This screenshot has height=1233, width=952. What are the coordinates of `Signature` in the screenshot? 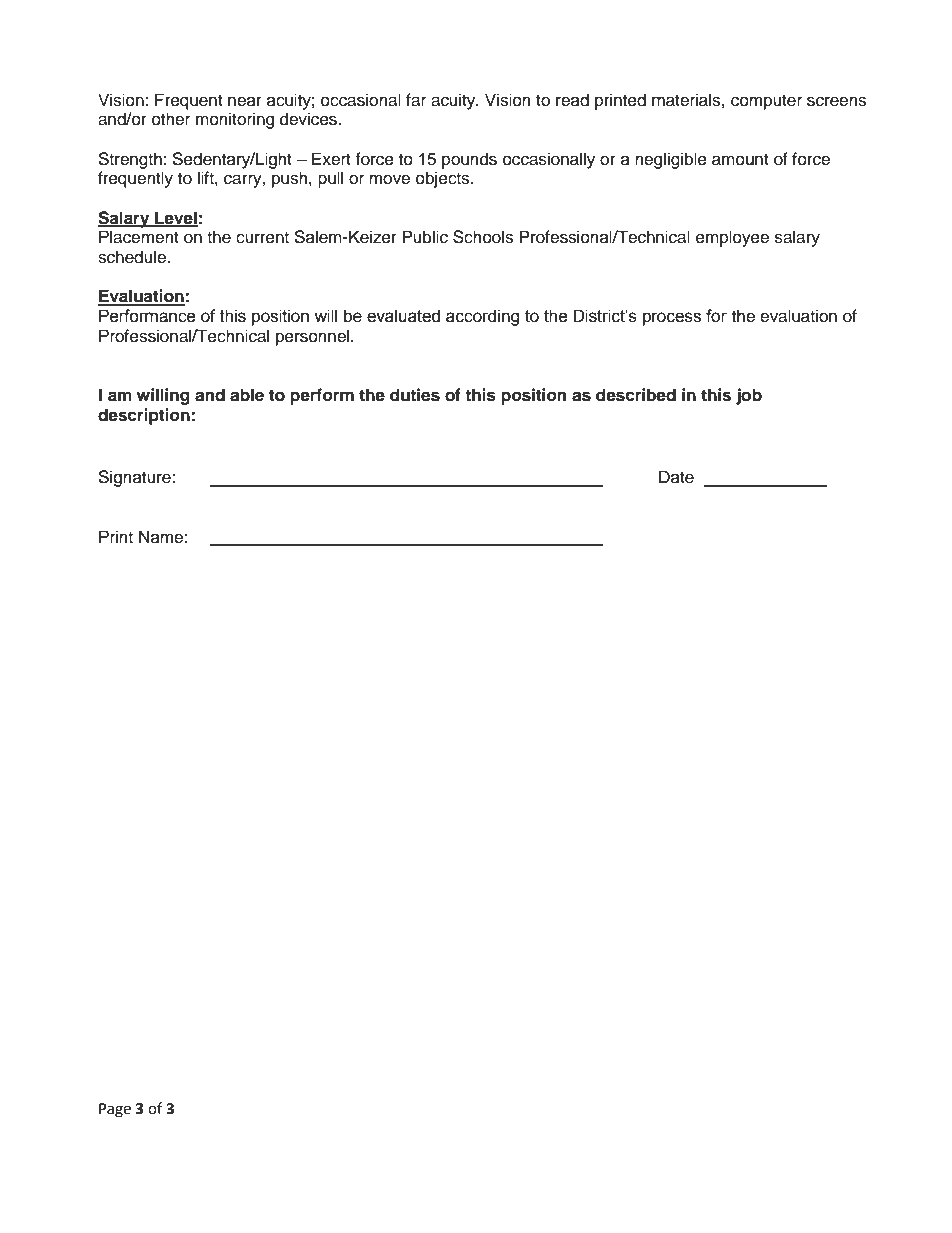 It's located at (135, 478).
